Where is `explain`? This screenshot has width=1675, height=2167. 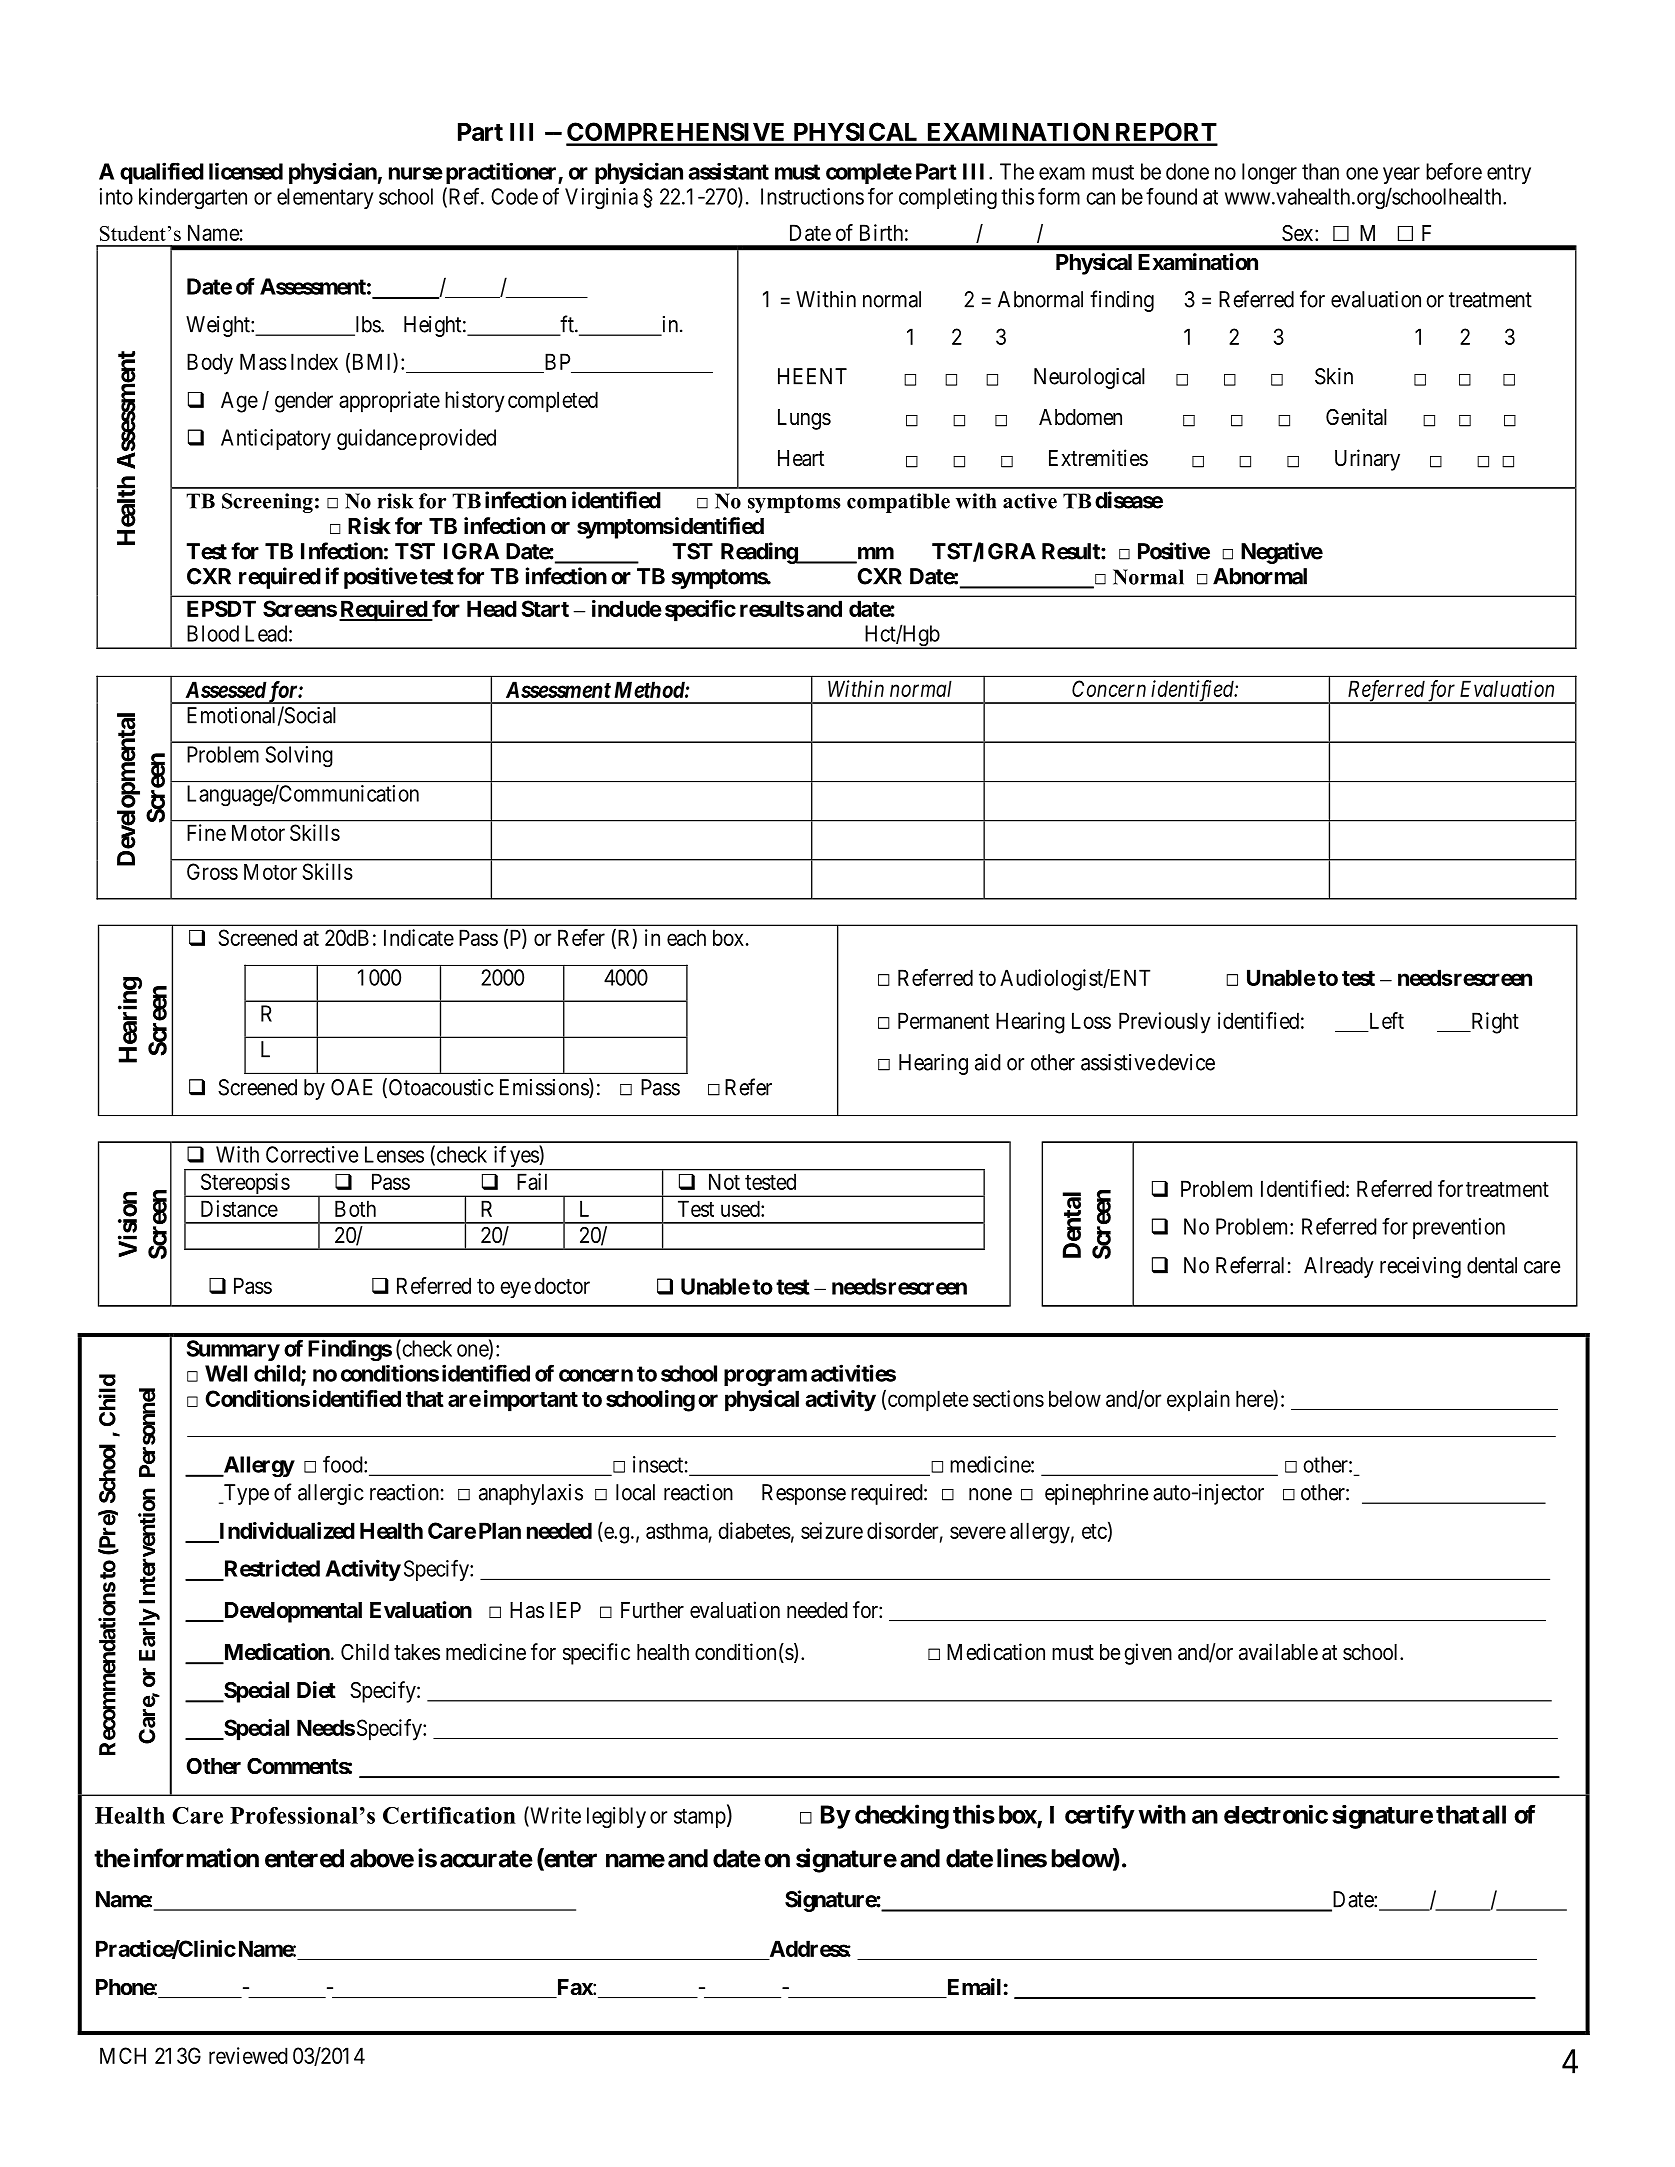 explain is located at coordinates (1198, 1401).
